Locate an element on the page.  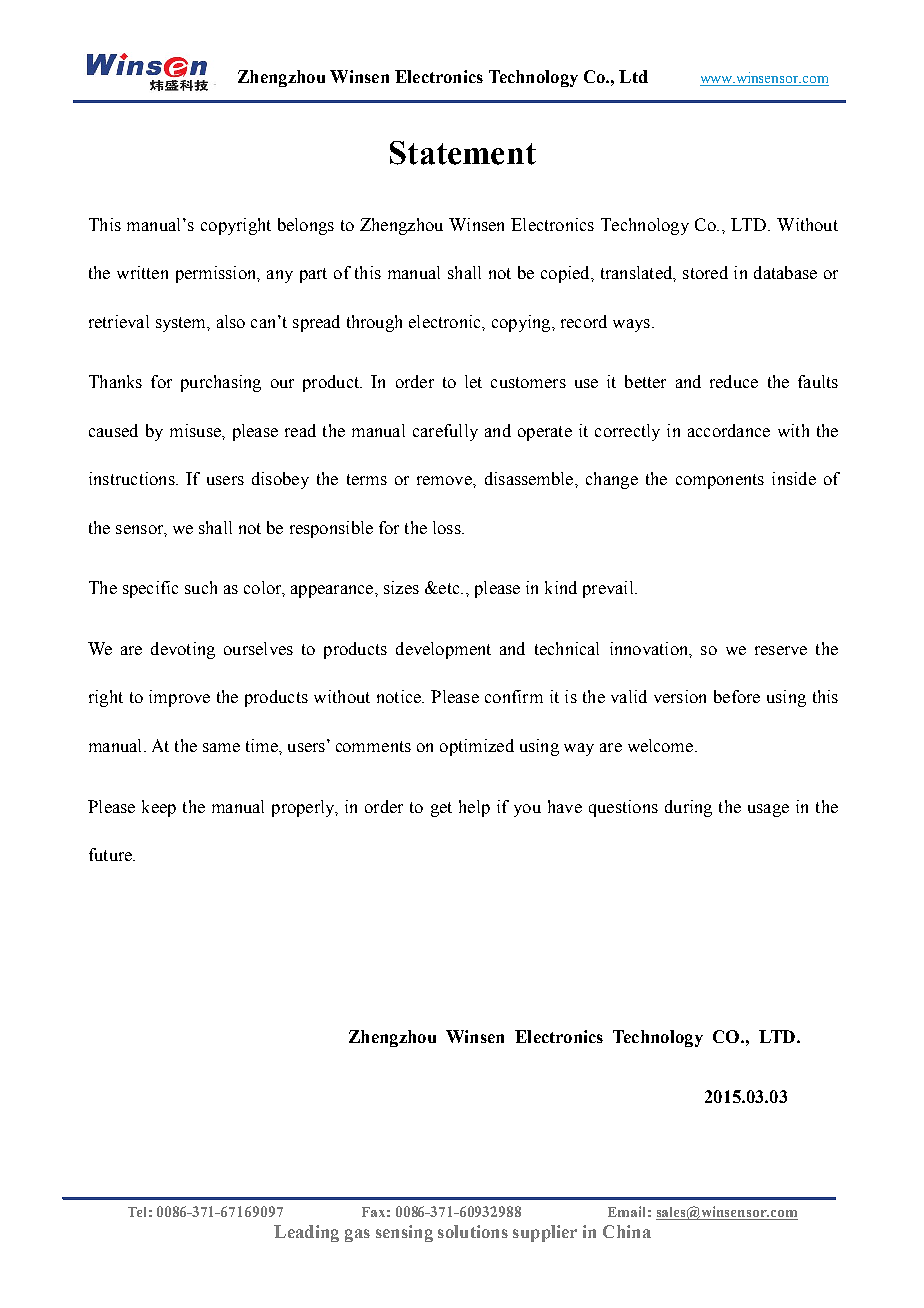
solutions is located at coordinates (473, 1231).
